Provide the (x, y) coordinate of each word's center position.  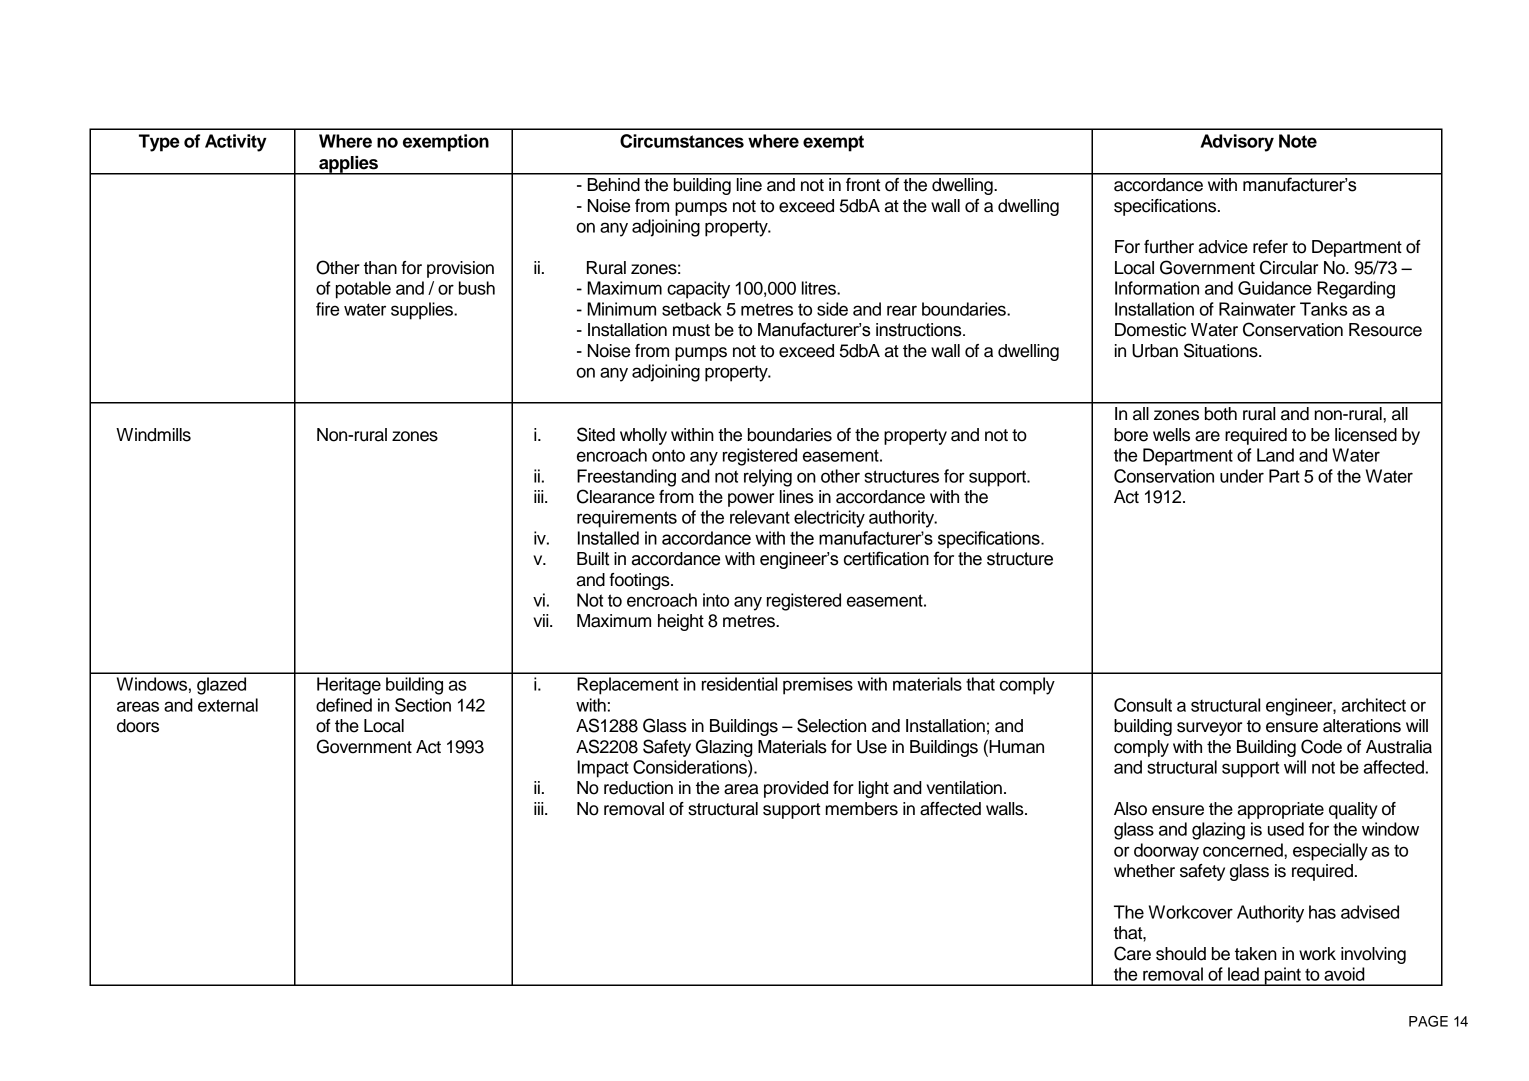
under (1242, 476)
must (691, 330)
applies (348, 165)
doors (138, 726)
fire (327, 309)
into (716, 600)
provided (796, 789)
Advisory (1237, 143)
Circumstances (682, 141)
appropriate (1281, 810)
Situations (1222, 350)
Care (1132, 953)
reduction (638, 788)
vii (542, 620)
